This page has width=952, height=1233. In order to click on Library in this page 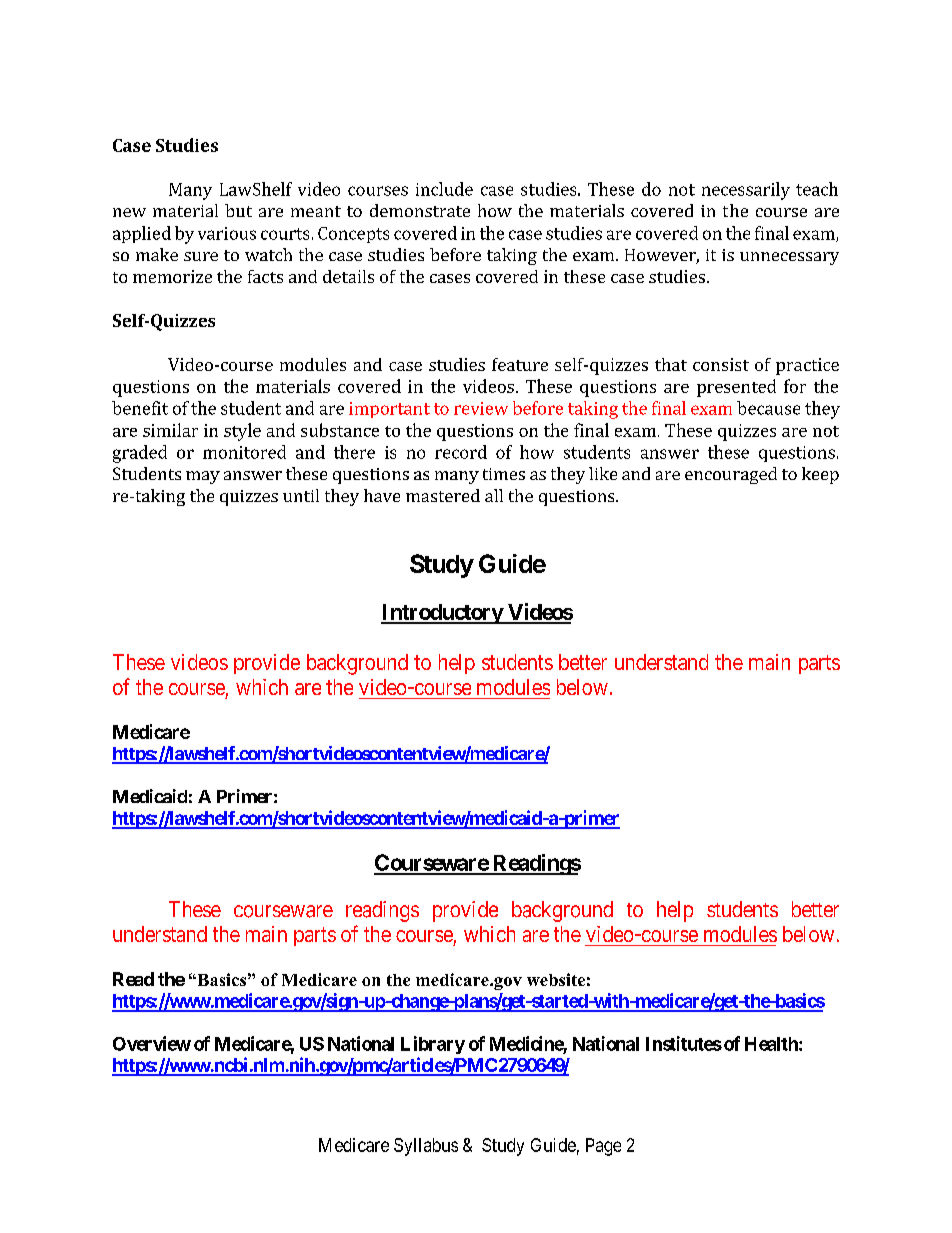, I will do `click(433, 1045)`.
